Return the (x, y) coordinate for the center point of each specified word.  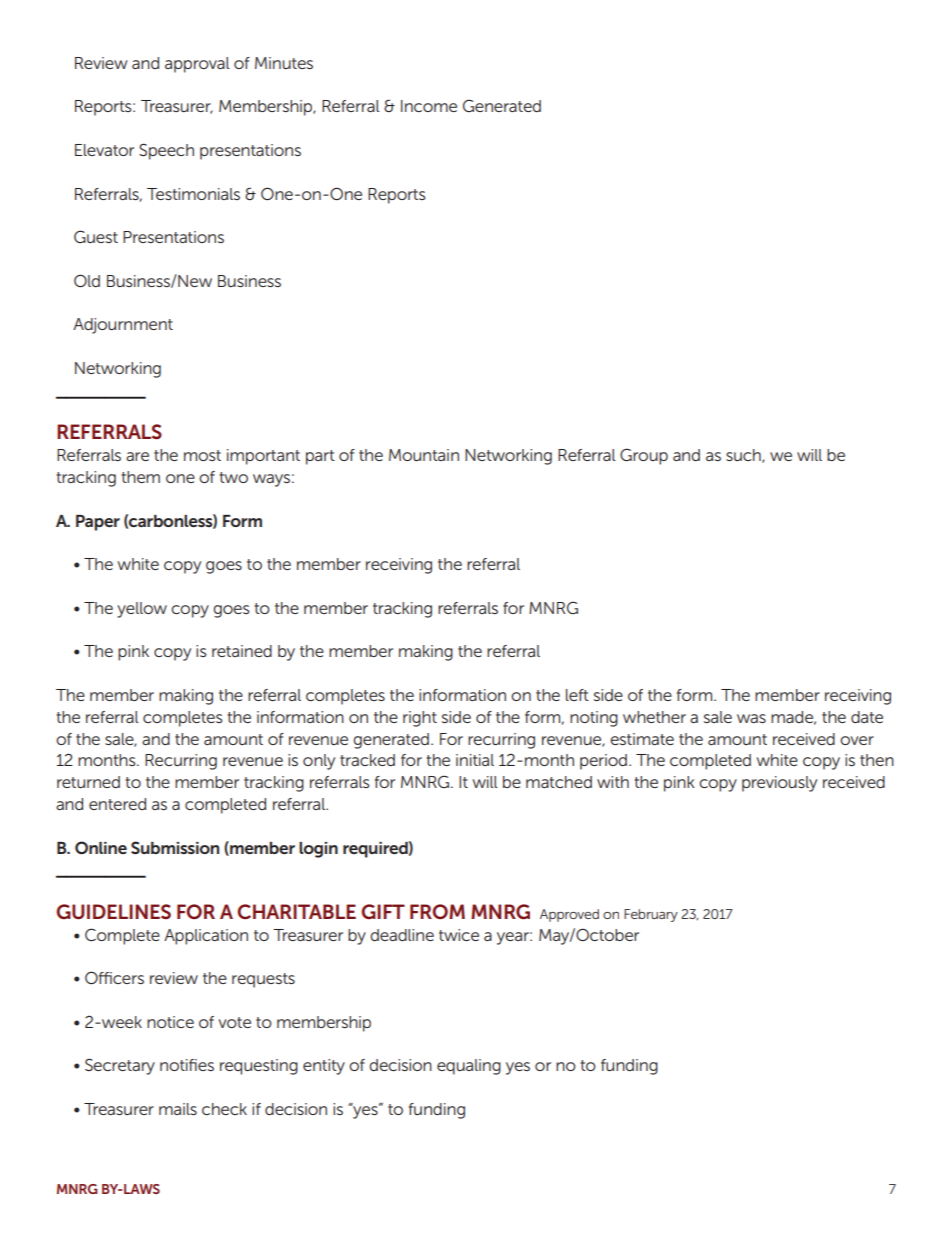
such (744, 456)
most (202, 455)
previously (779, 784)
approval (197, 65)
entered (117, 804)
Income (429, 106)
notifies (187, 1065)
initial (475, 760)
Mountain (424, 455)
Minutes (284, 63)
